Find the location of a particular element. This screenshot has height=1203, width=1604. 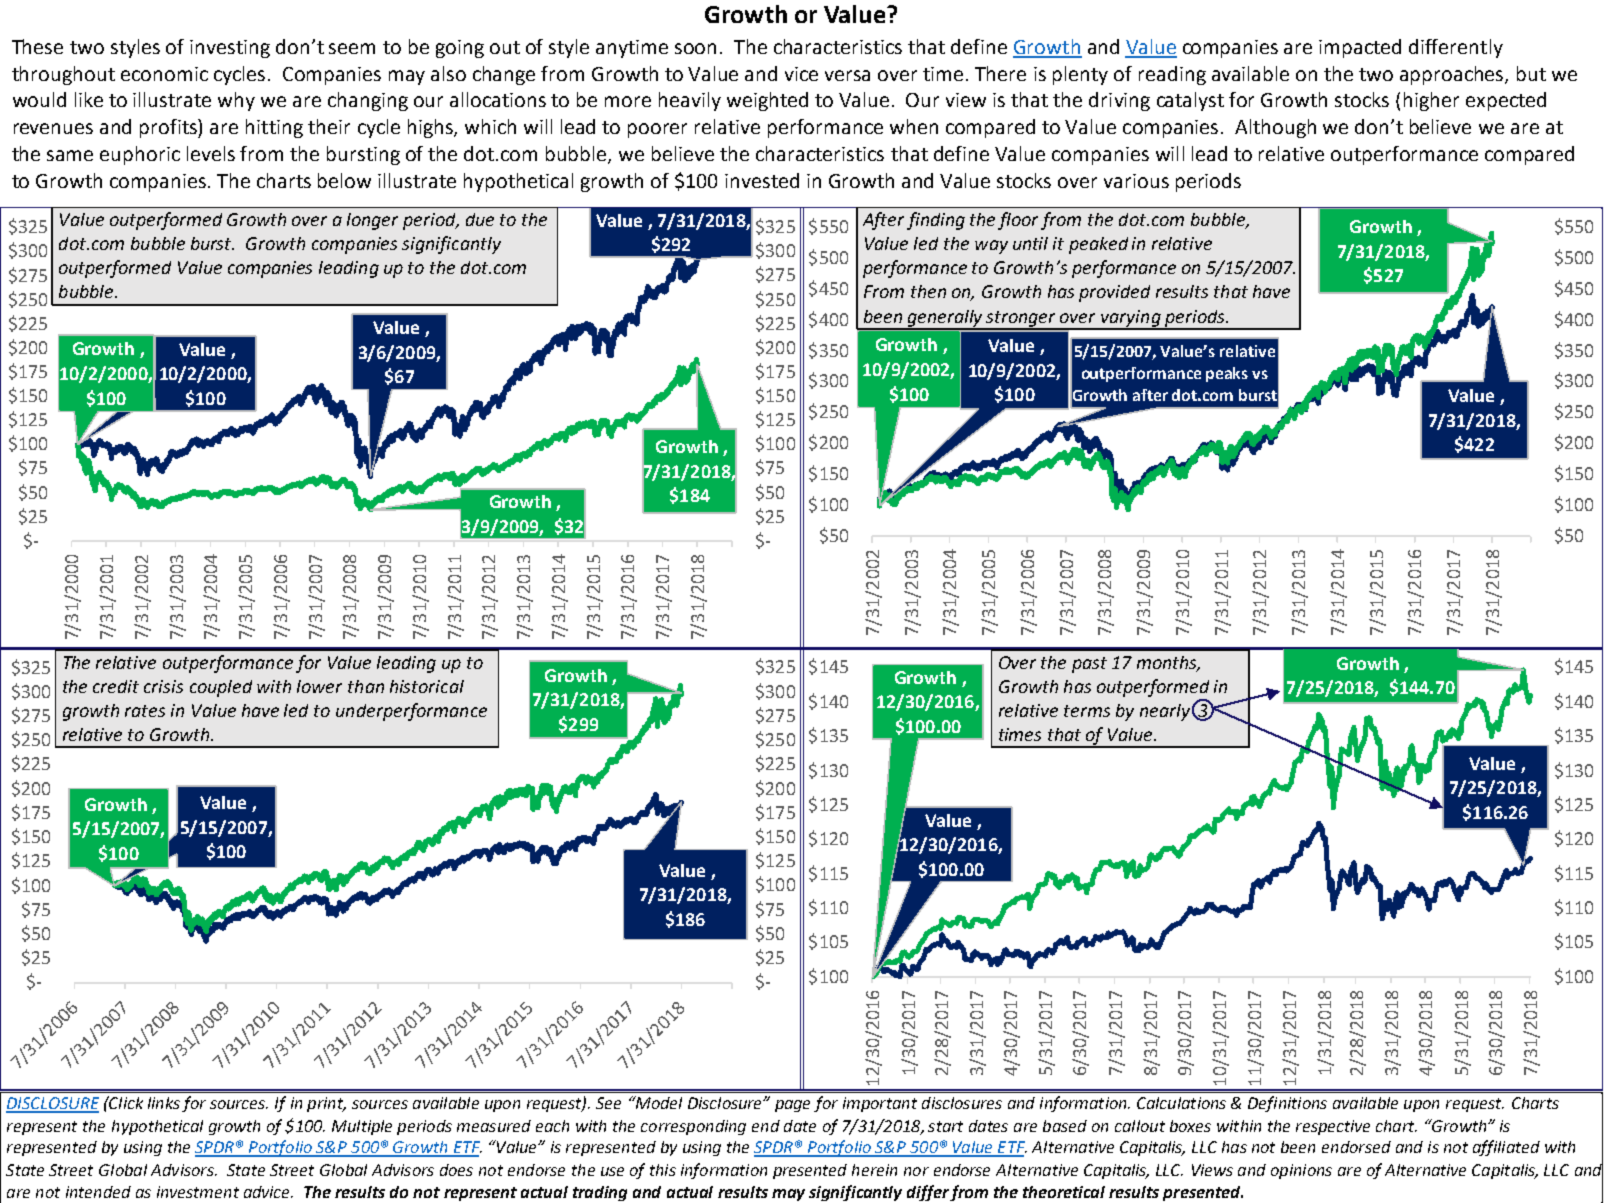

coupled is located at coordinates (221, 688).
